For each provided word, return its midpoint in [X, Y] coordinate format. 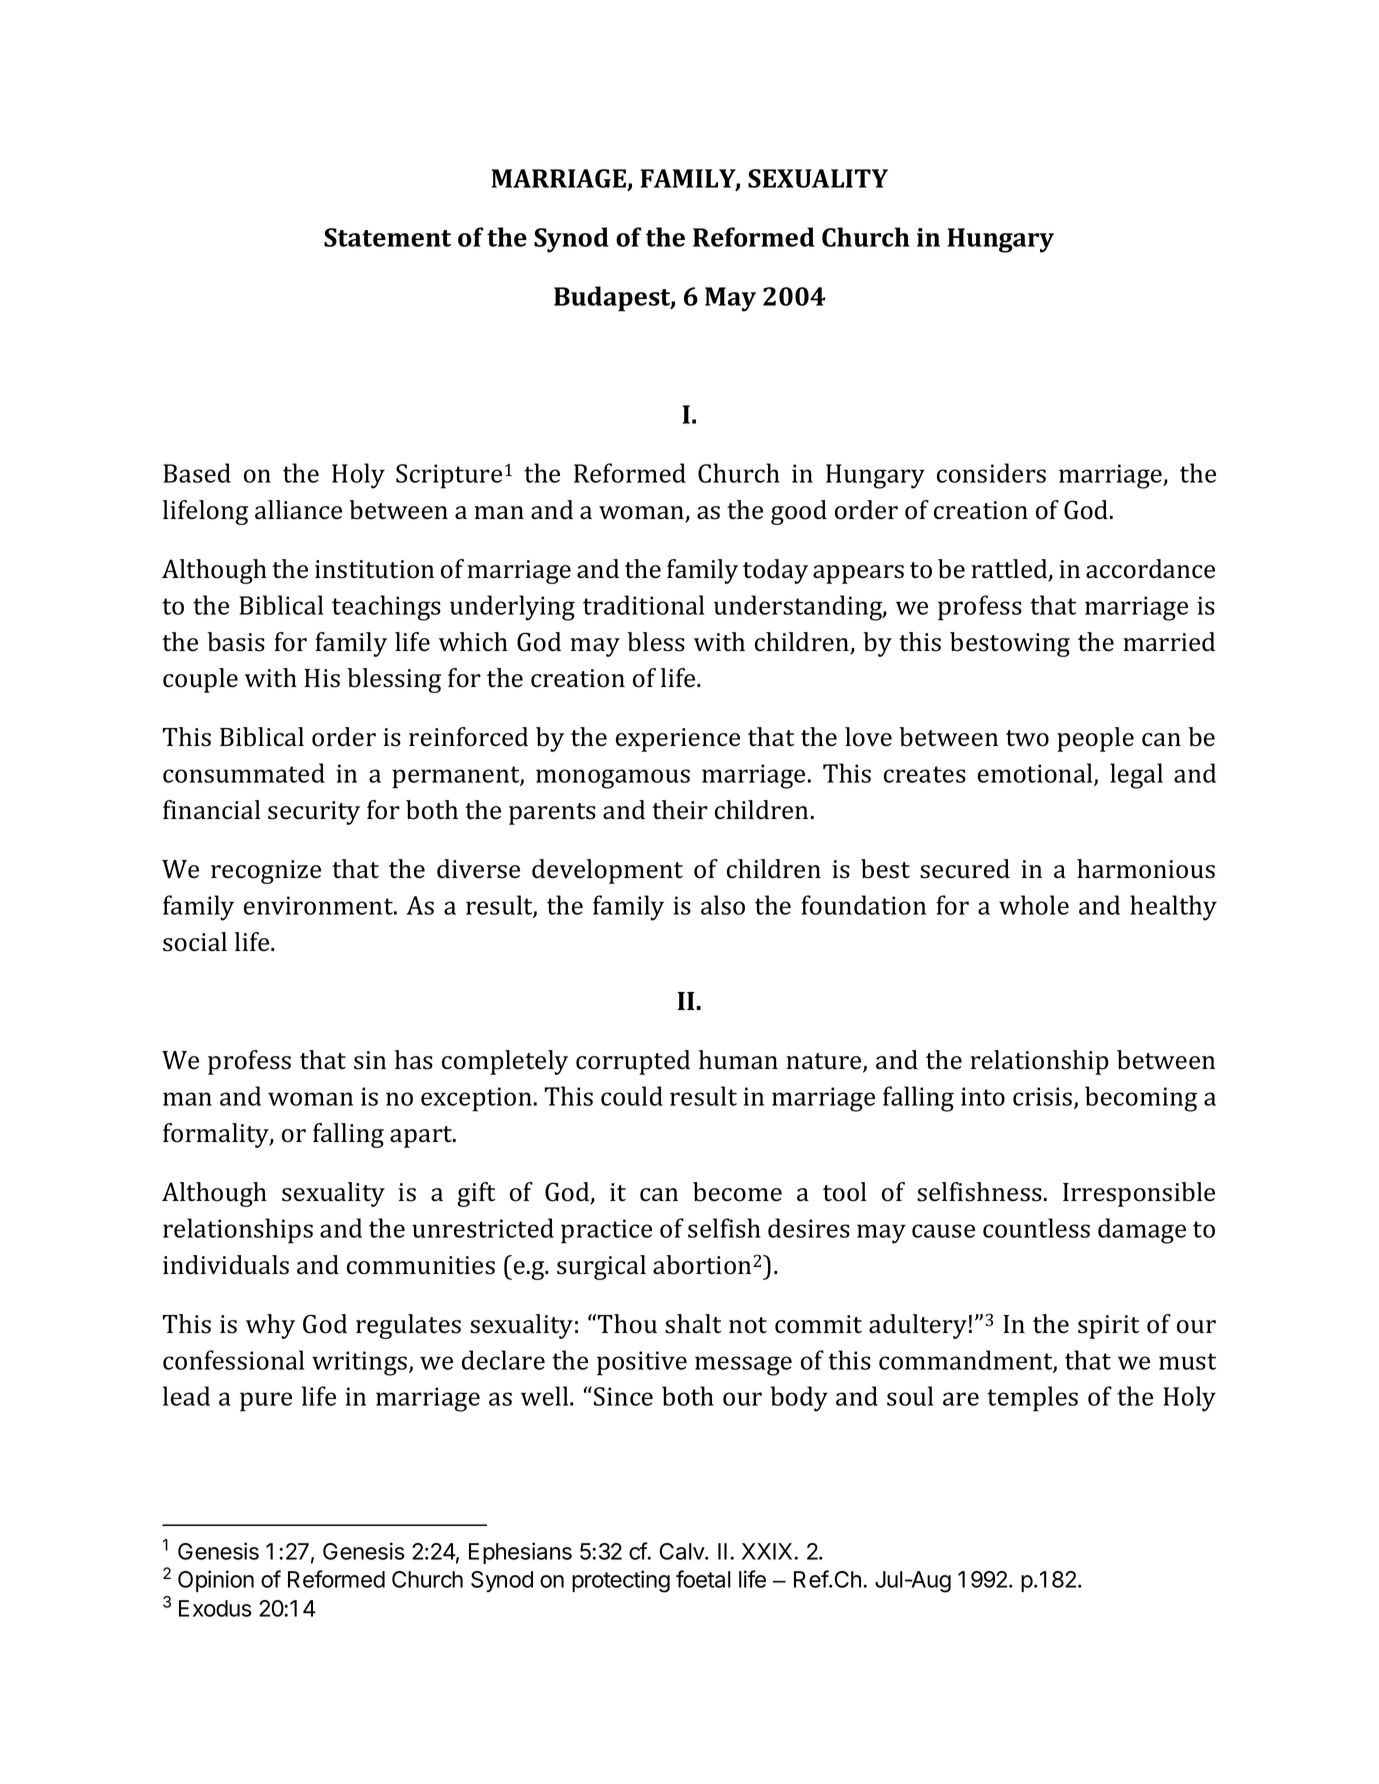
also [723, 905]
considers [991, 473]
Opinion [216, 1581]
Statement [387, 237]
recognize [266, 872]
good [799, 512]
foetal [703, 1579]
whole [1034, 905]
